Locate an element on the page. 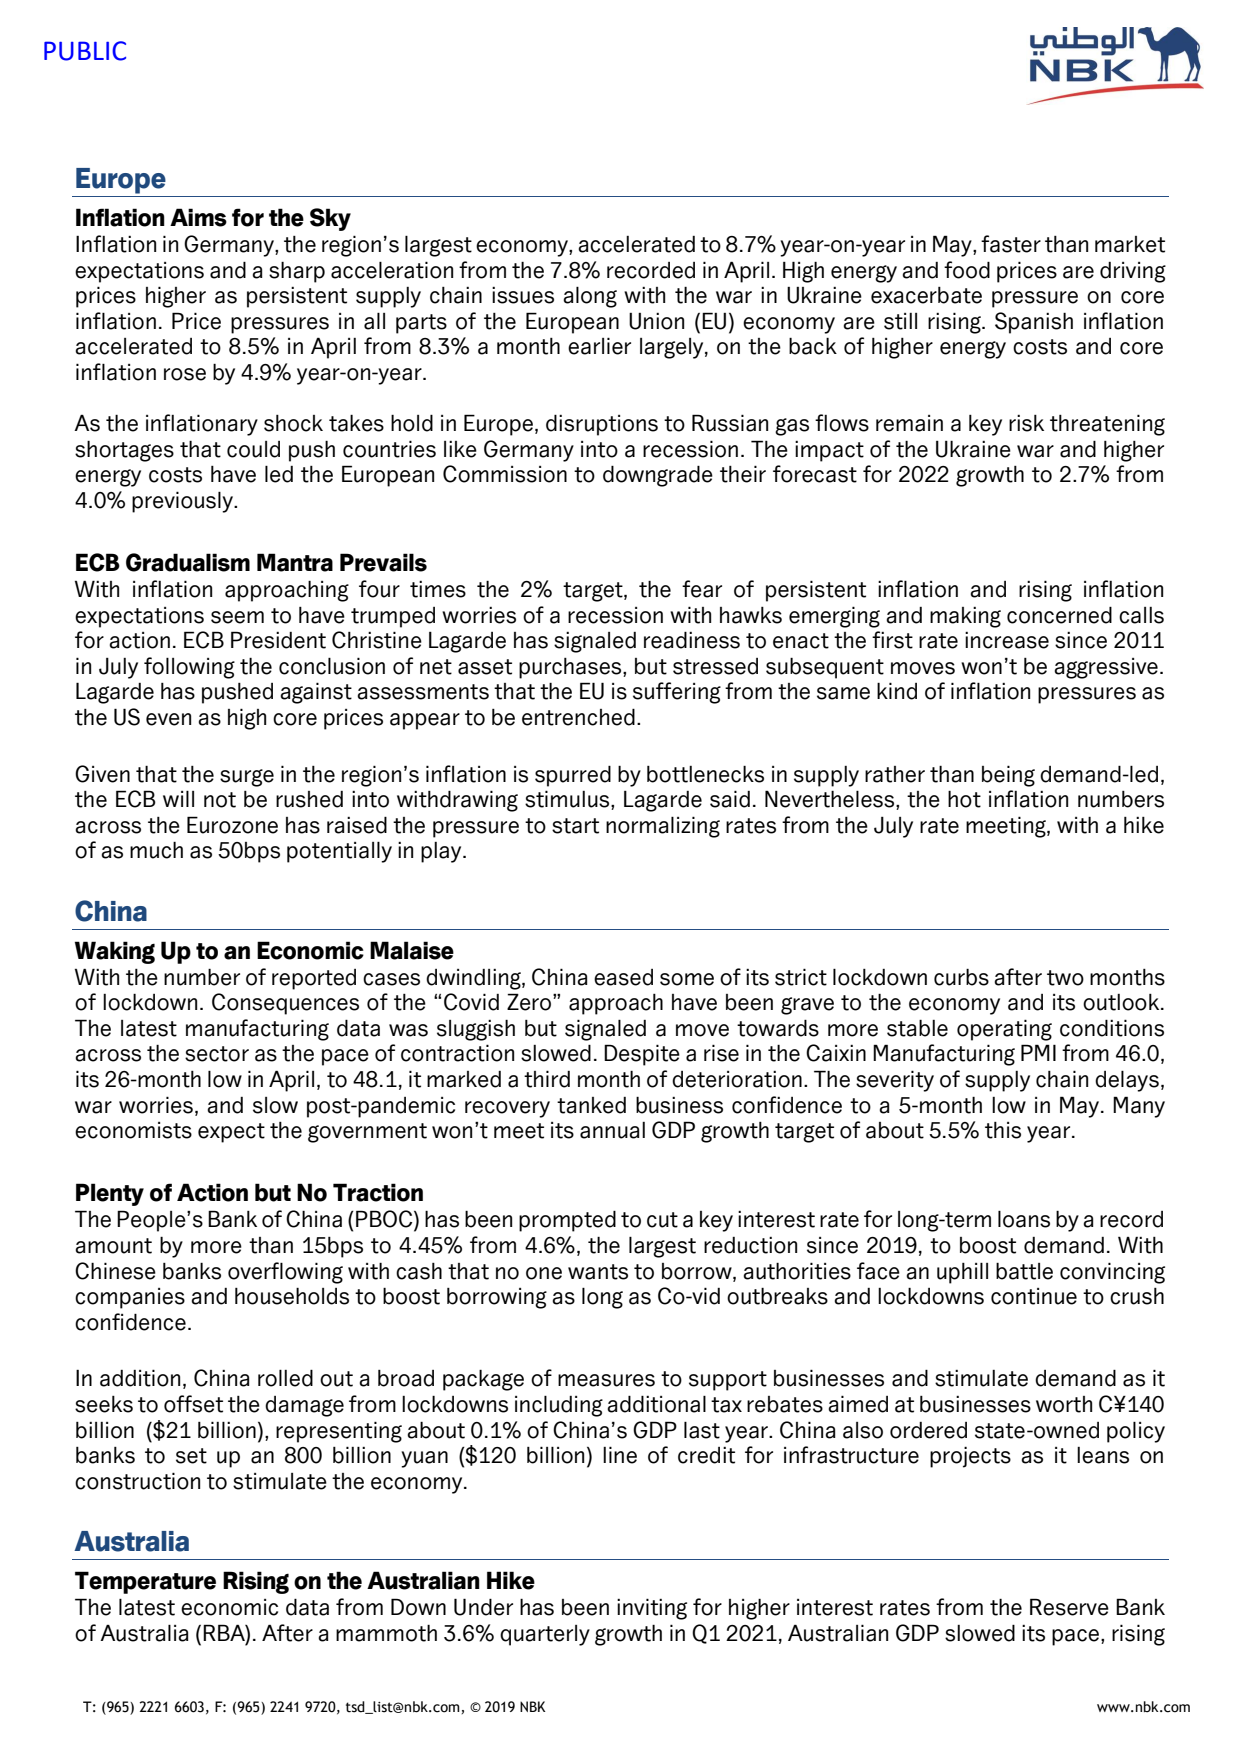 Image resolution: width=1240 pixels, height=1754 pixels. disruptions is located at coordinates (602, 425).
